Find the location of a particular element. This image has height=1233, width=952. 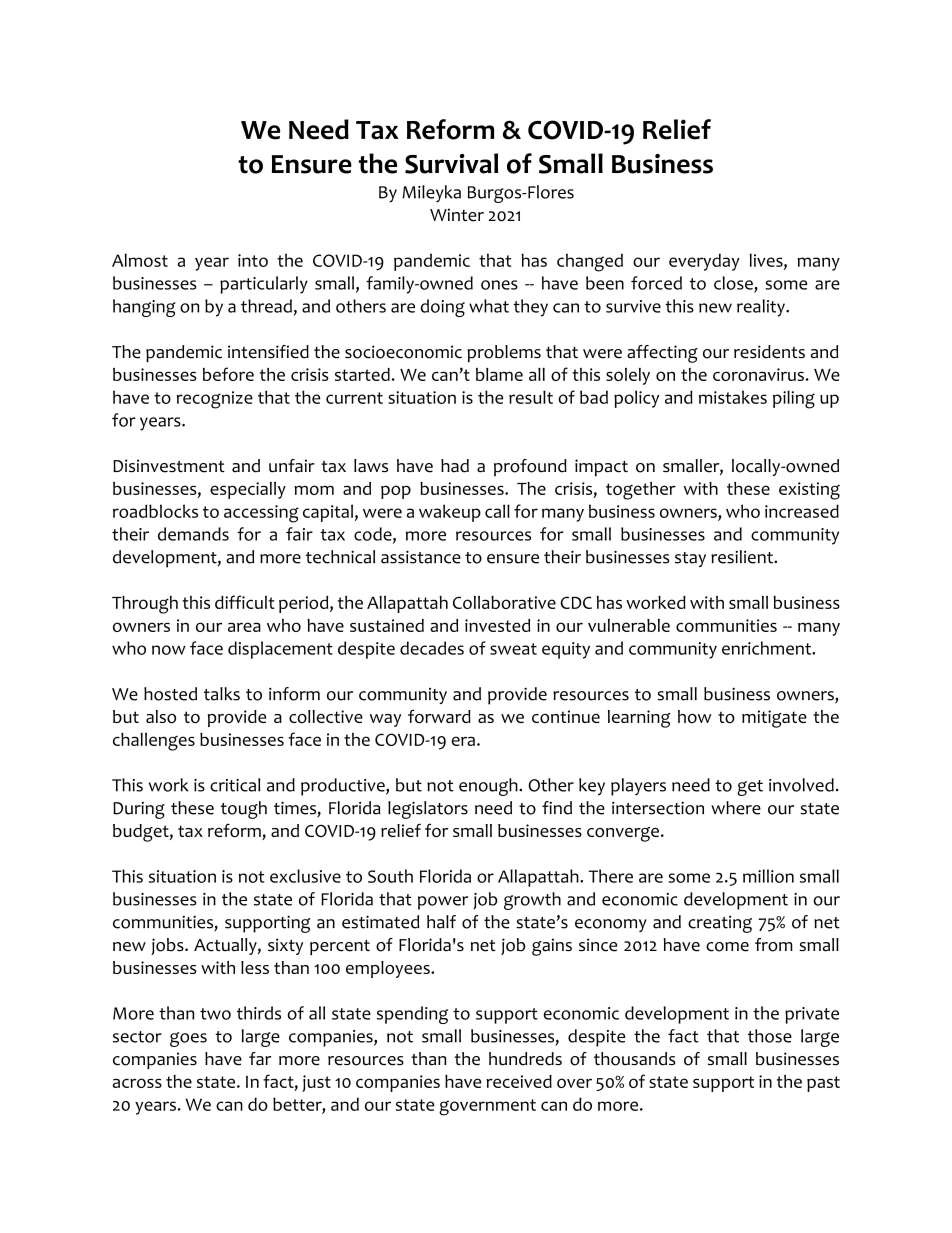

into is located at coordinates (253, 260).
